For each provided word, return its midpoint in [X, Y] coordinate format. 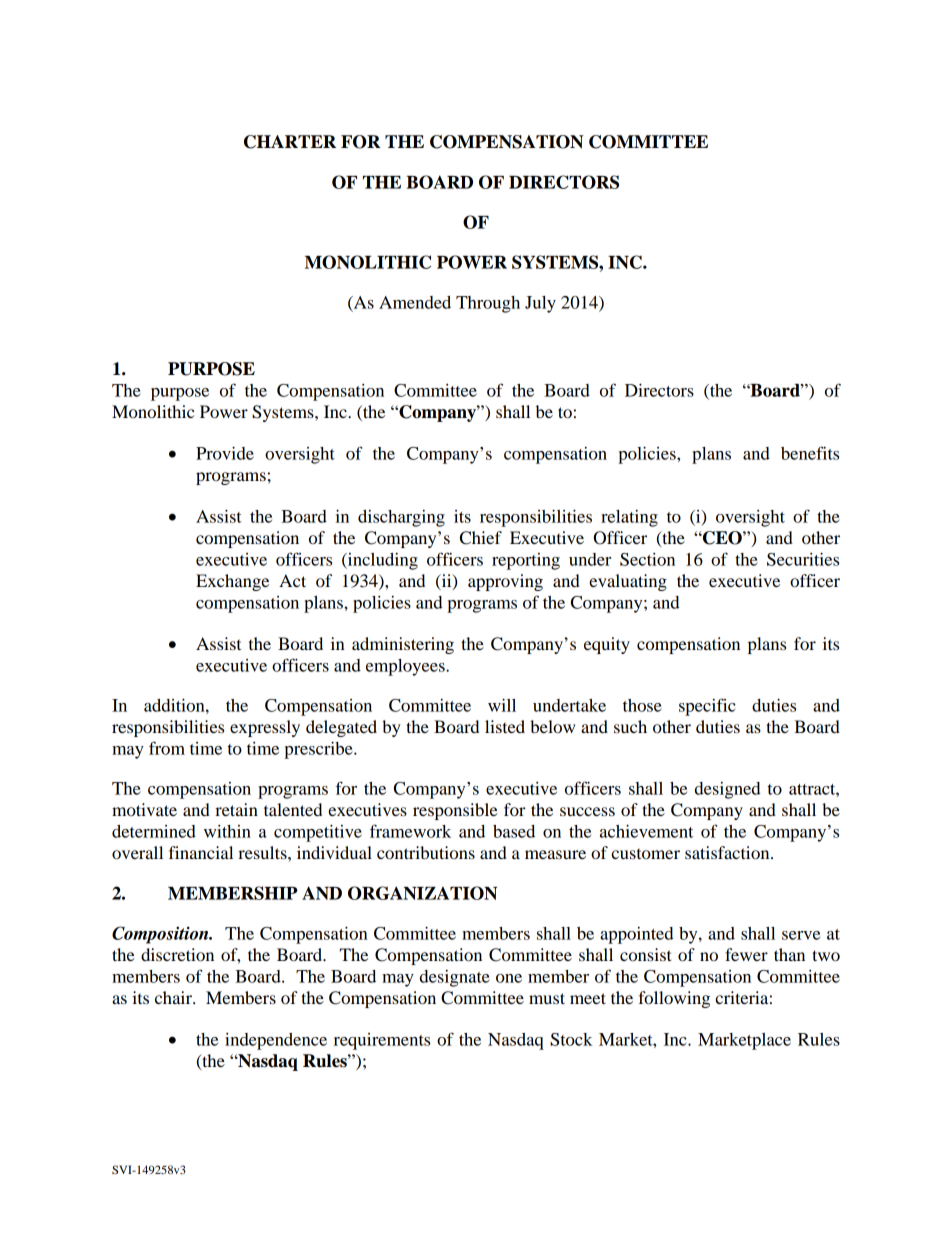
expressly [265, 728]
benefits [810, 453]
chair [174, 997]
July [540, 304]
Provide [225, 453]
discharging [401, 518]
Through [488, 304]
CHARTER [290, 142]
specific [707, 707]
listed [505, 726]
